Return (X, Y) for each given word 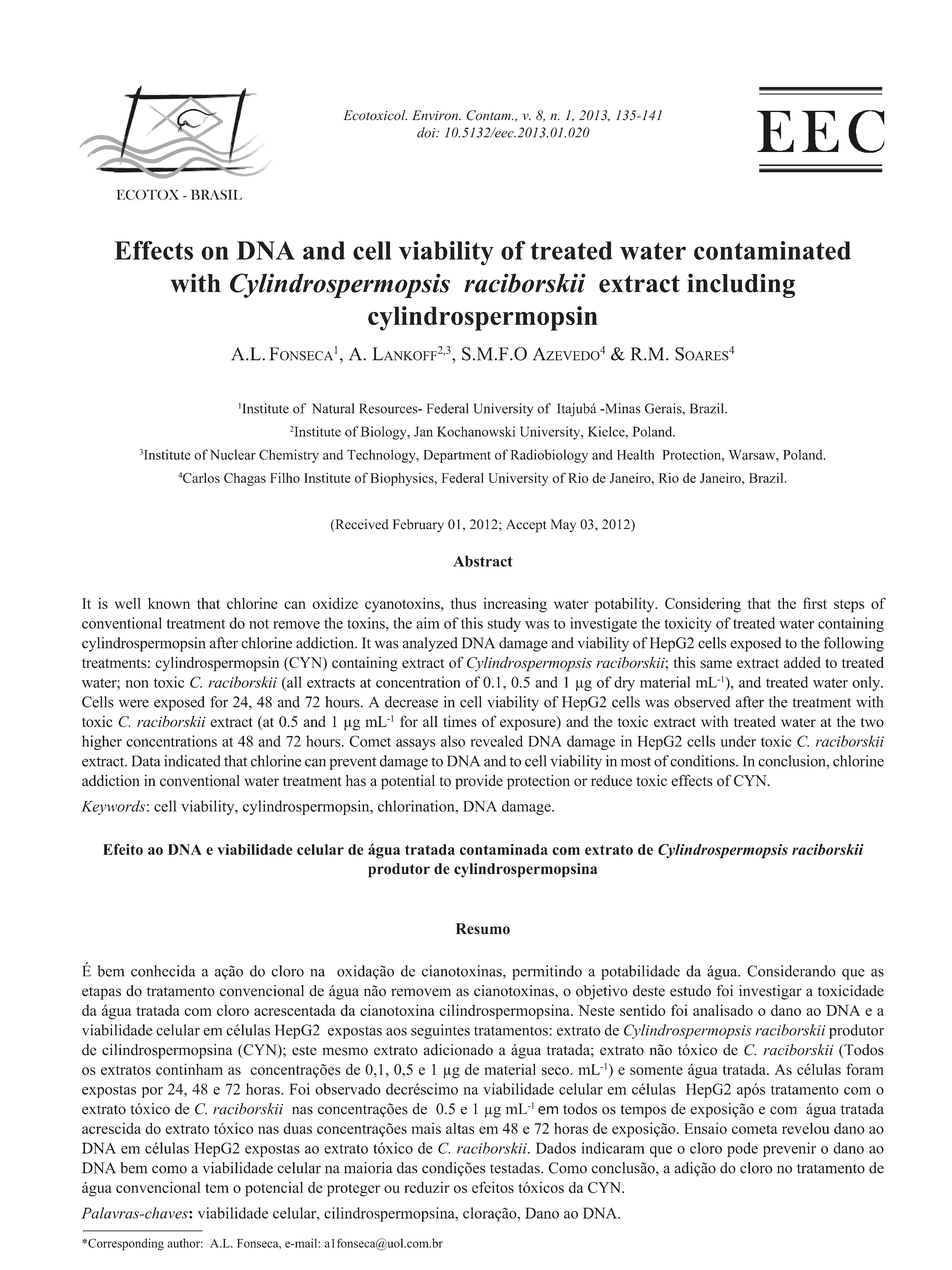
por (152, 1092)
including (741, 285)
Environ (436, 115)
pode (742, 1149)
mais (426, 1128)
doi (427, 132)
